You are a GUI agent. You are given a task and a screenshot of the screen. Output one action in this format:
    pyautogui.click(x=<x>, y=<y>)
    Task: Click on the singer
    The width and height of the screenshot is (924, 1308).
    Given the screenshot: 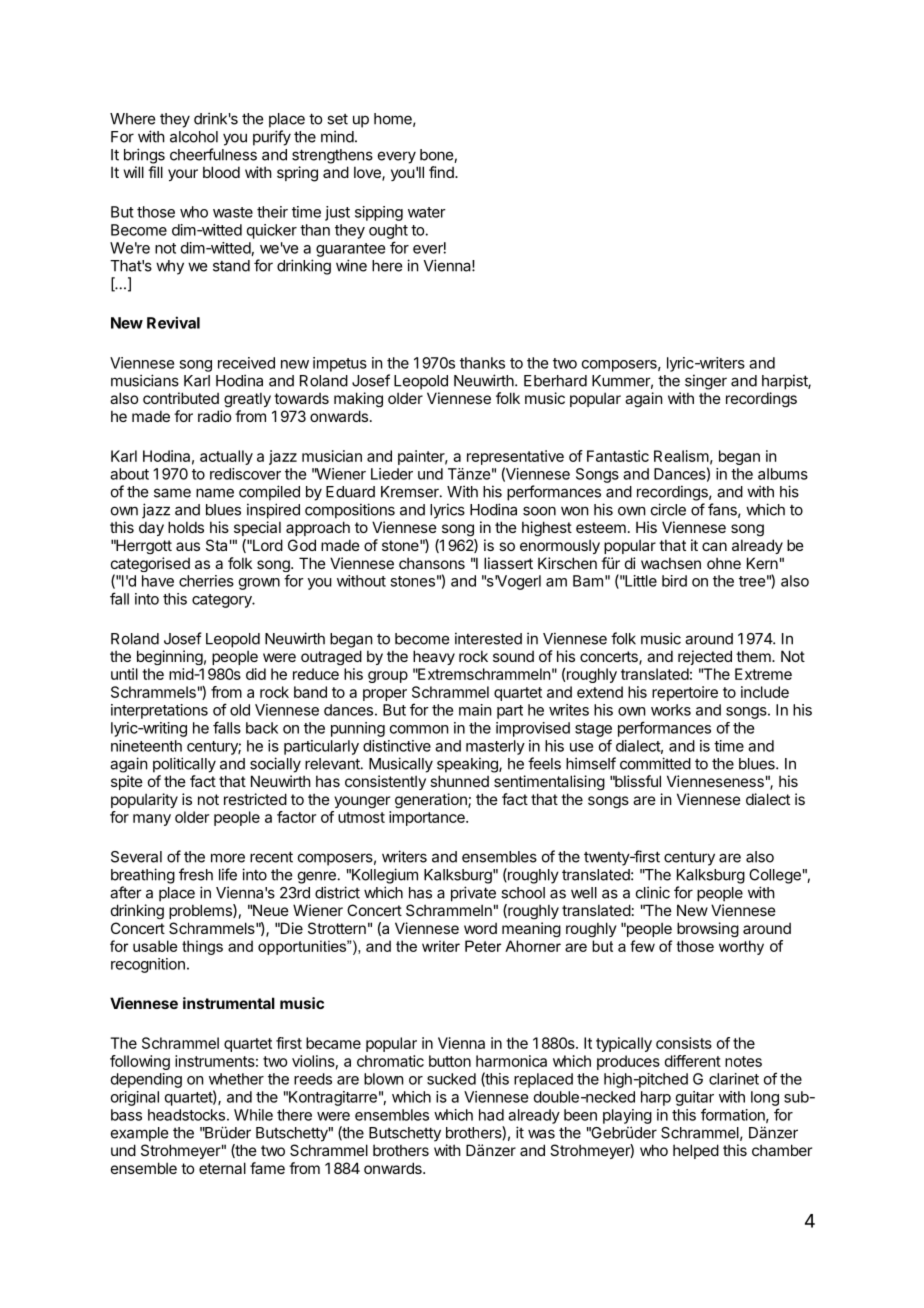 What is the action you would take?
    pyautogui.click(x=706, y=382)
